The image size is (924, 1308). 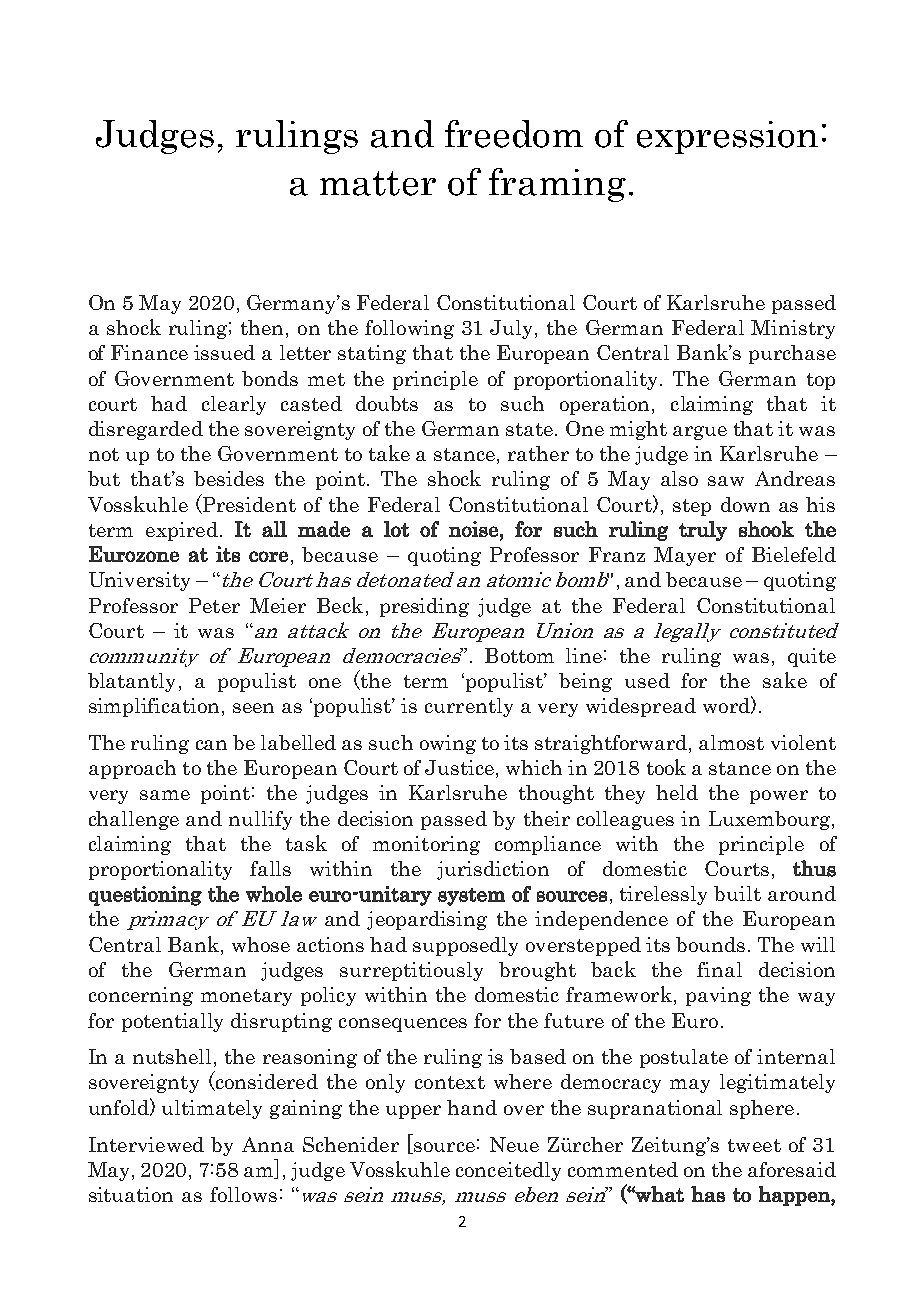 What do you see at coordinates (234, 405) in the image?
I see `clearly` at bounding box center [234, 405].
